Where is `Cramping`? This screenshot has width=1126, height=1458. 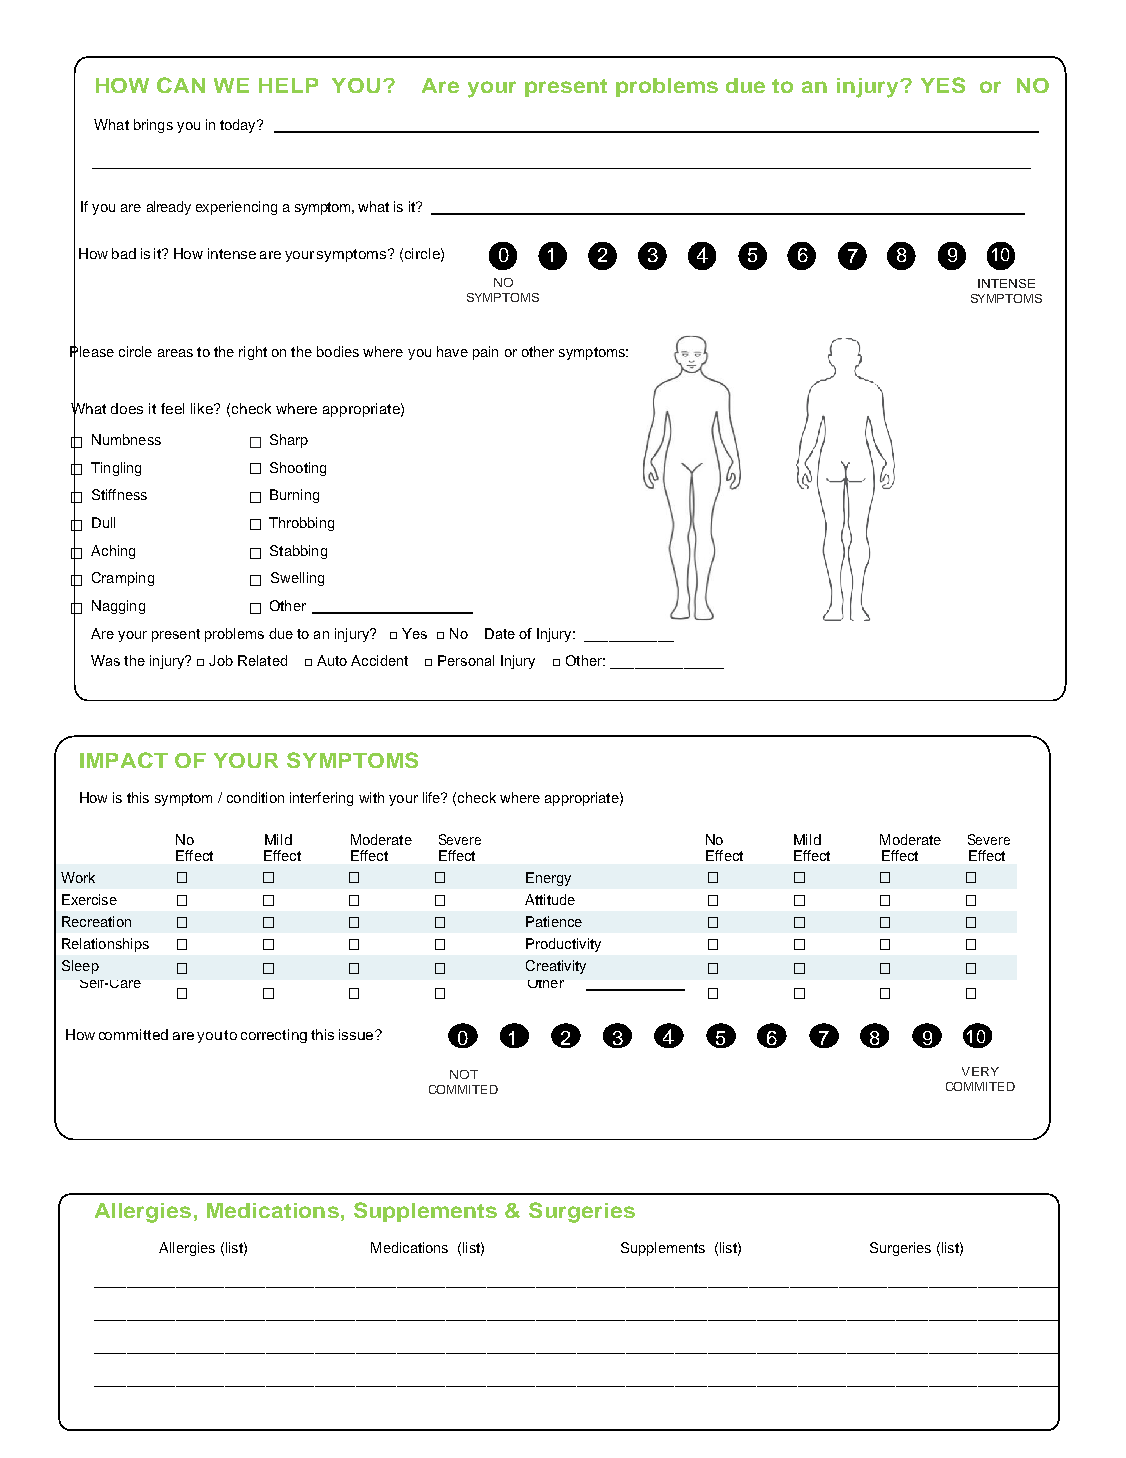
Cramping is located at coordinates (123, 579).
